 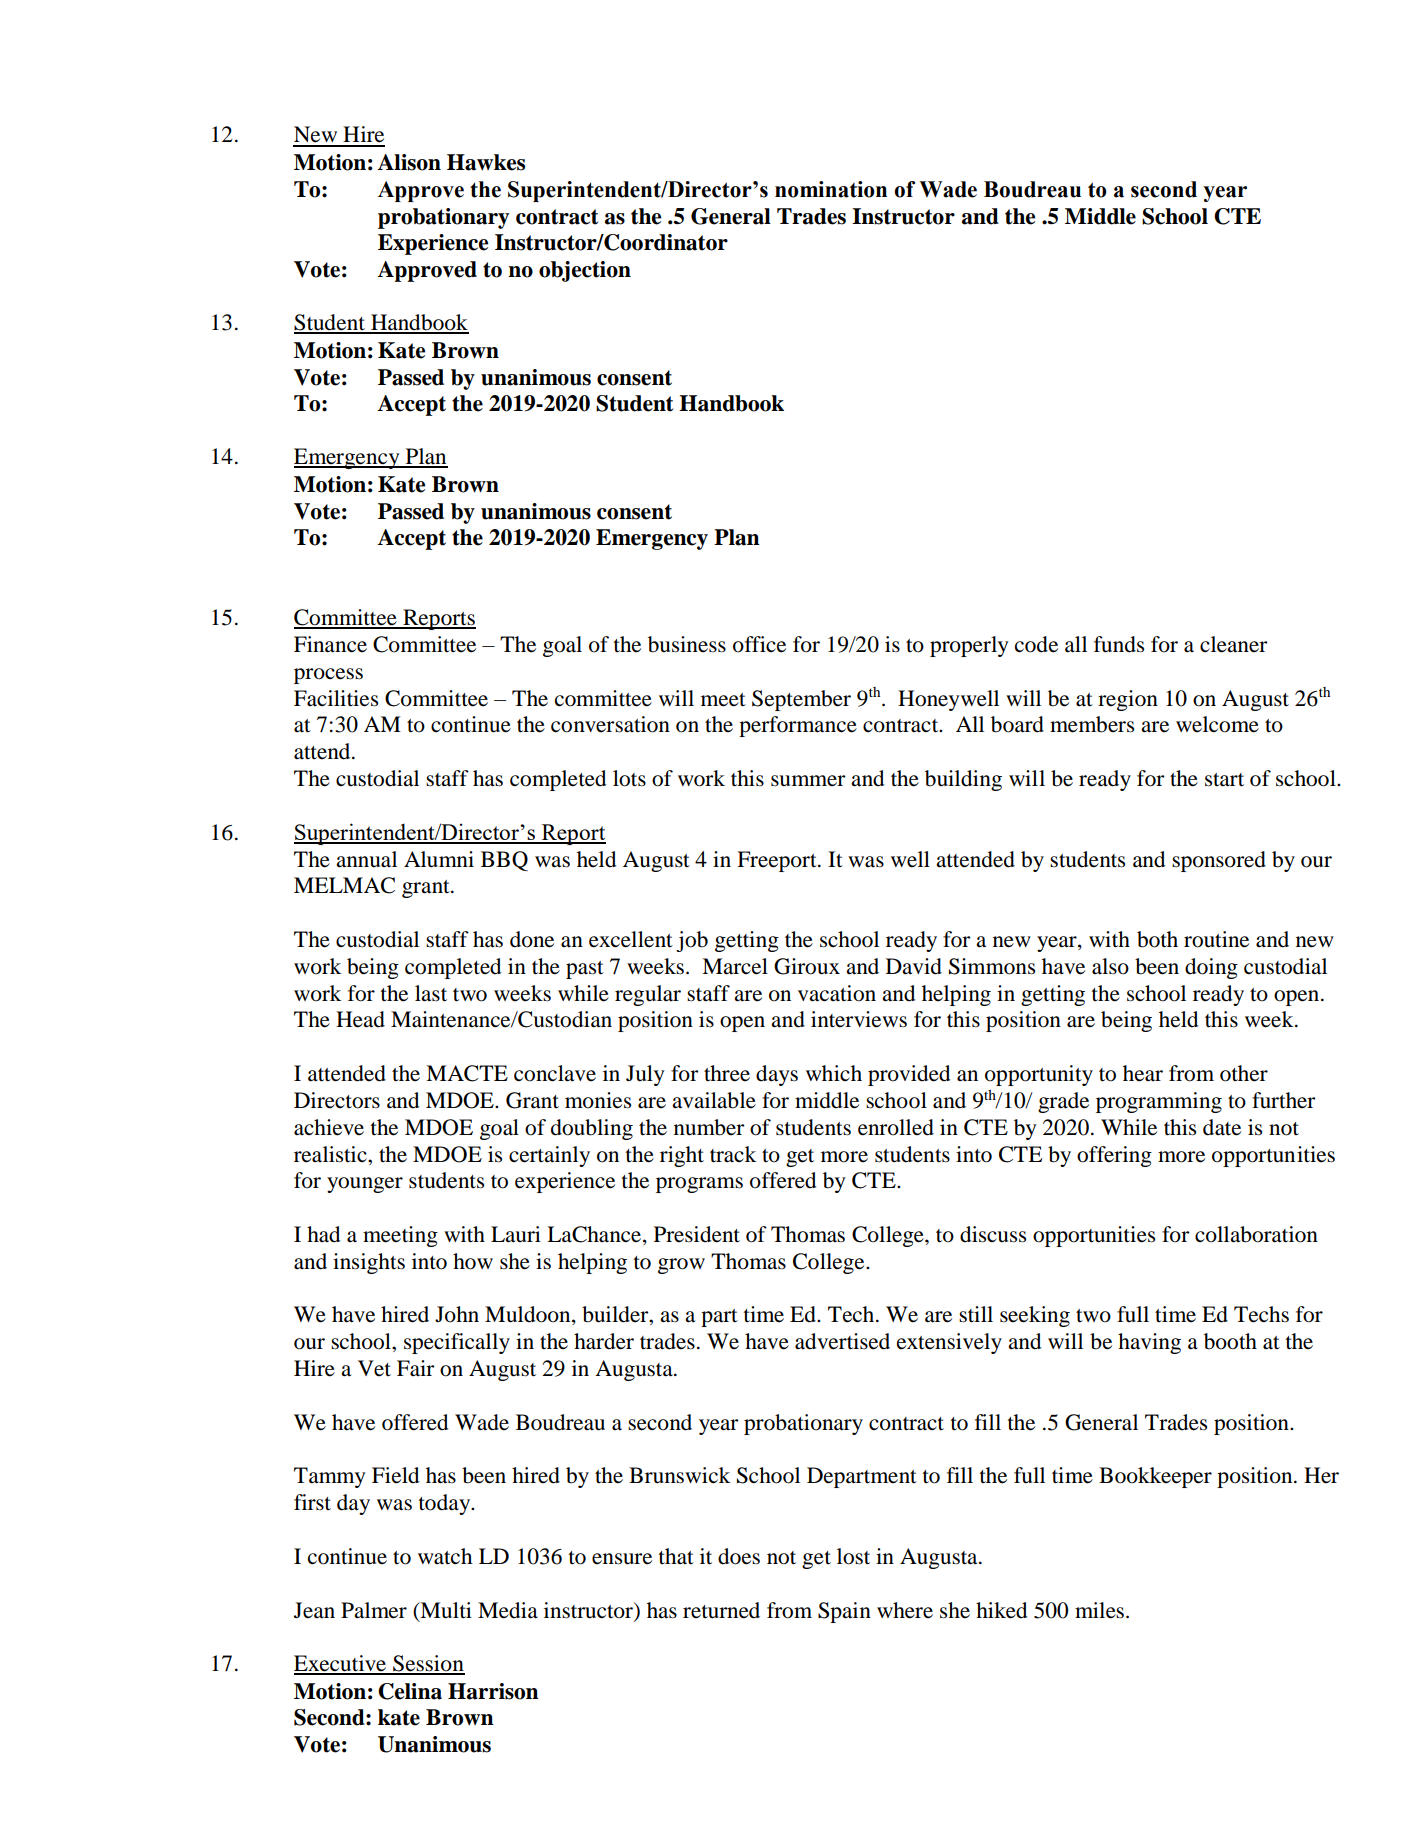 What do you see at coordinates (1101, 1610) in the page?
I see `miles` at bounding box center [1101, 1610].
